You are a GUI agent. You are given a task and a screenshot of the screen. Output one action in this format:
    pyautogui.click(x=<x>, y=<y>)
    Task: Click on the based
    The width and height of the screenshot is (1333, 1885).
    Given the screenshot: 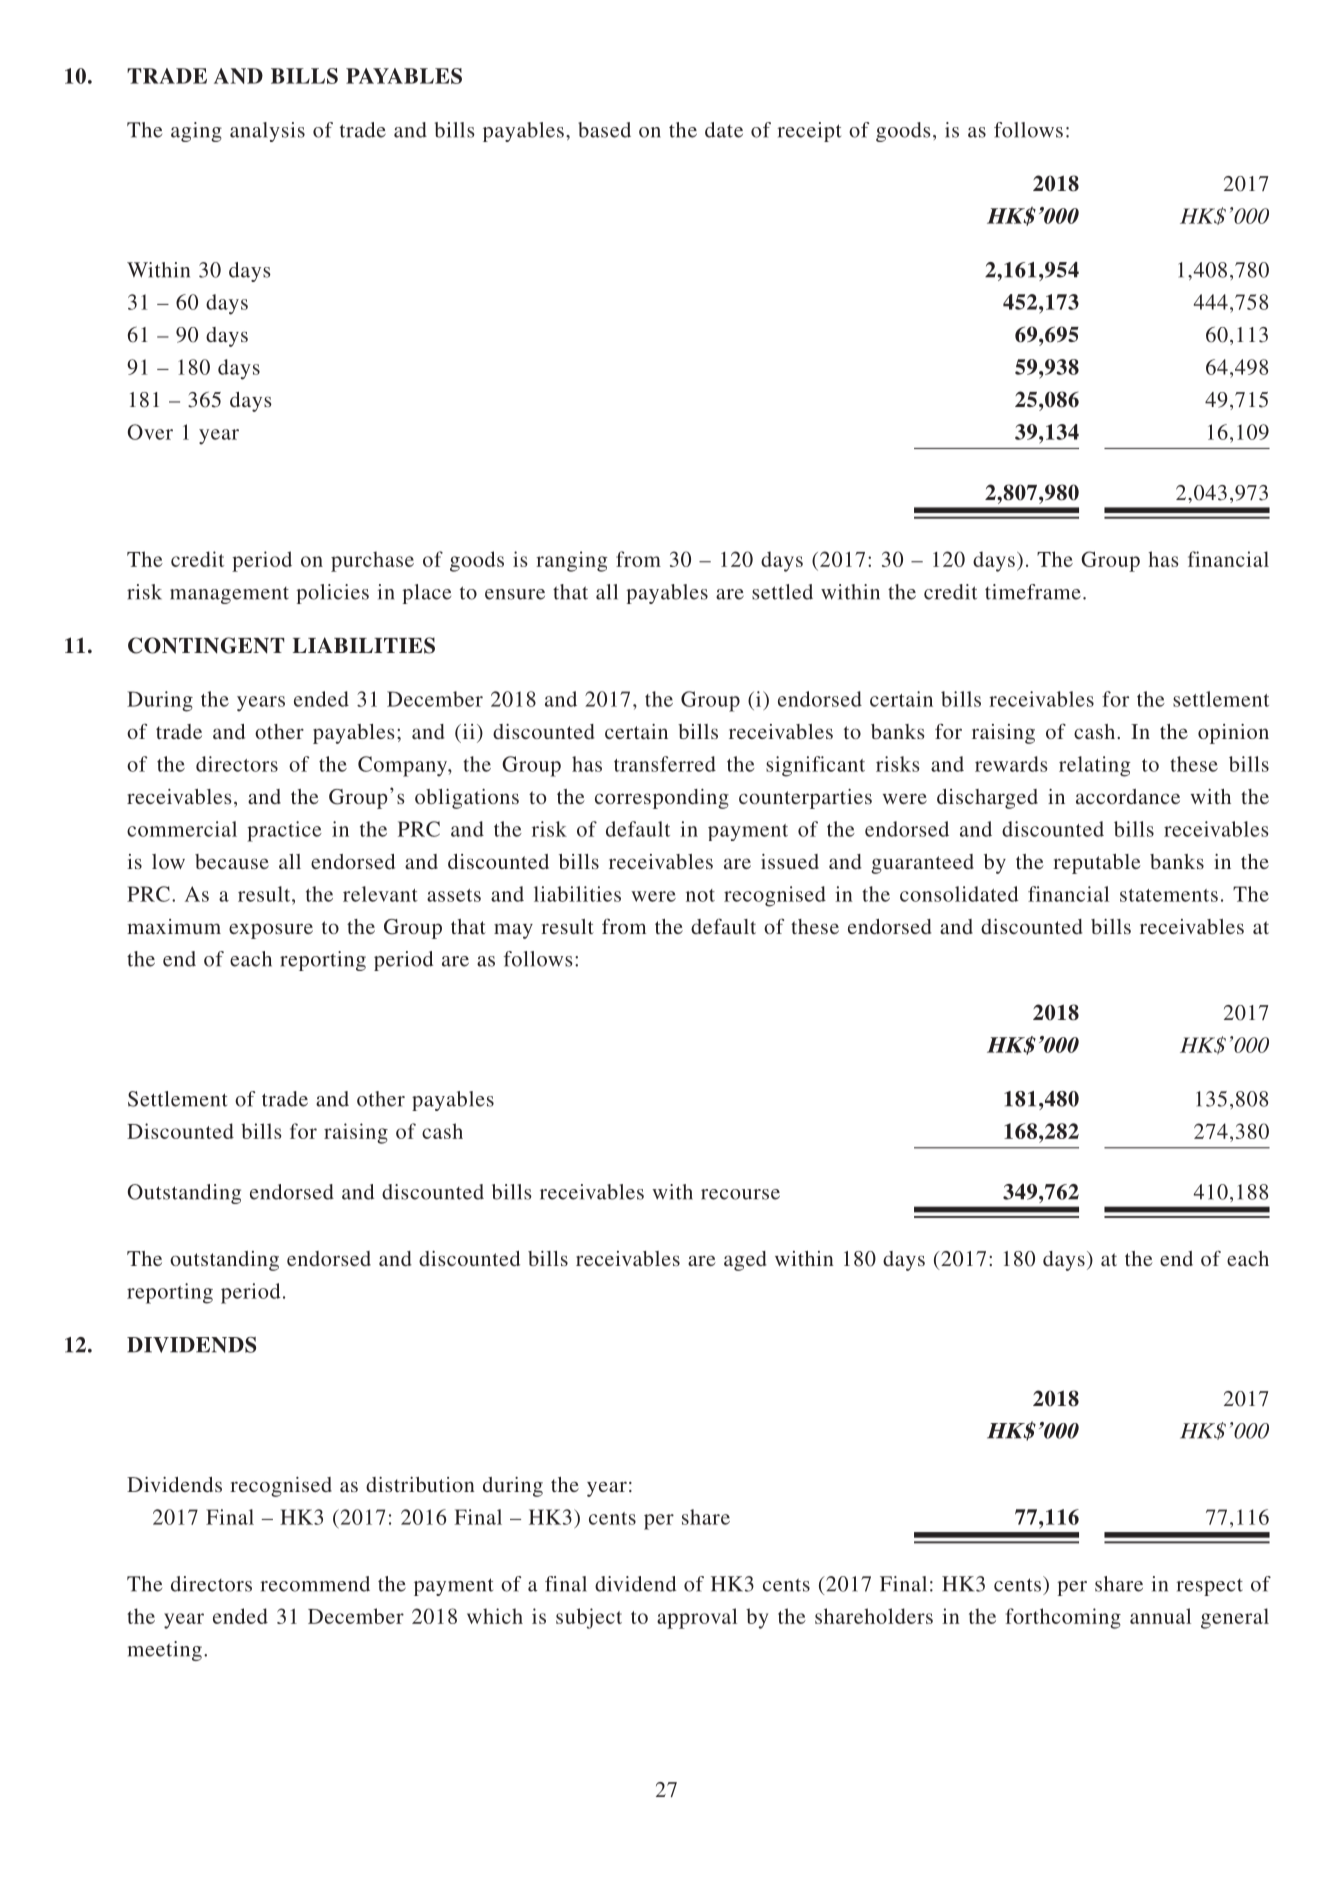 What is the action you would take?
    pyautogui.click(x=604, y=130)
